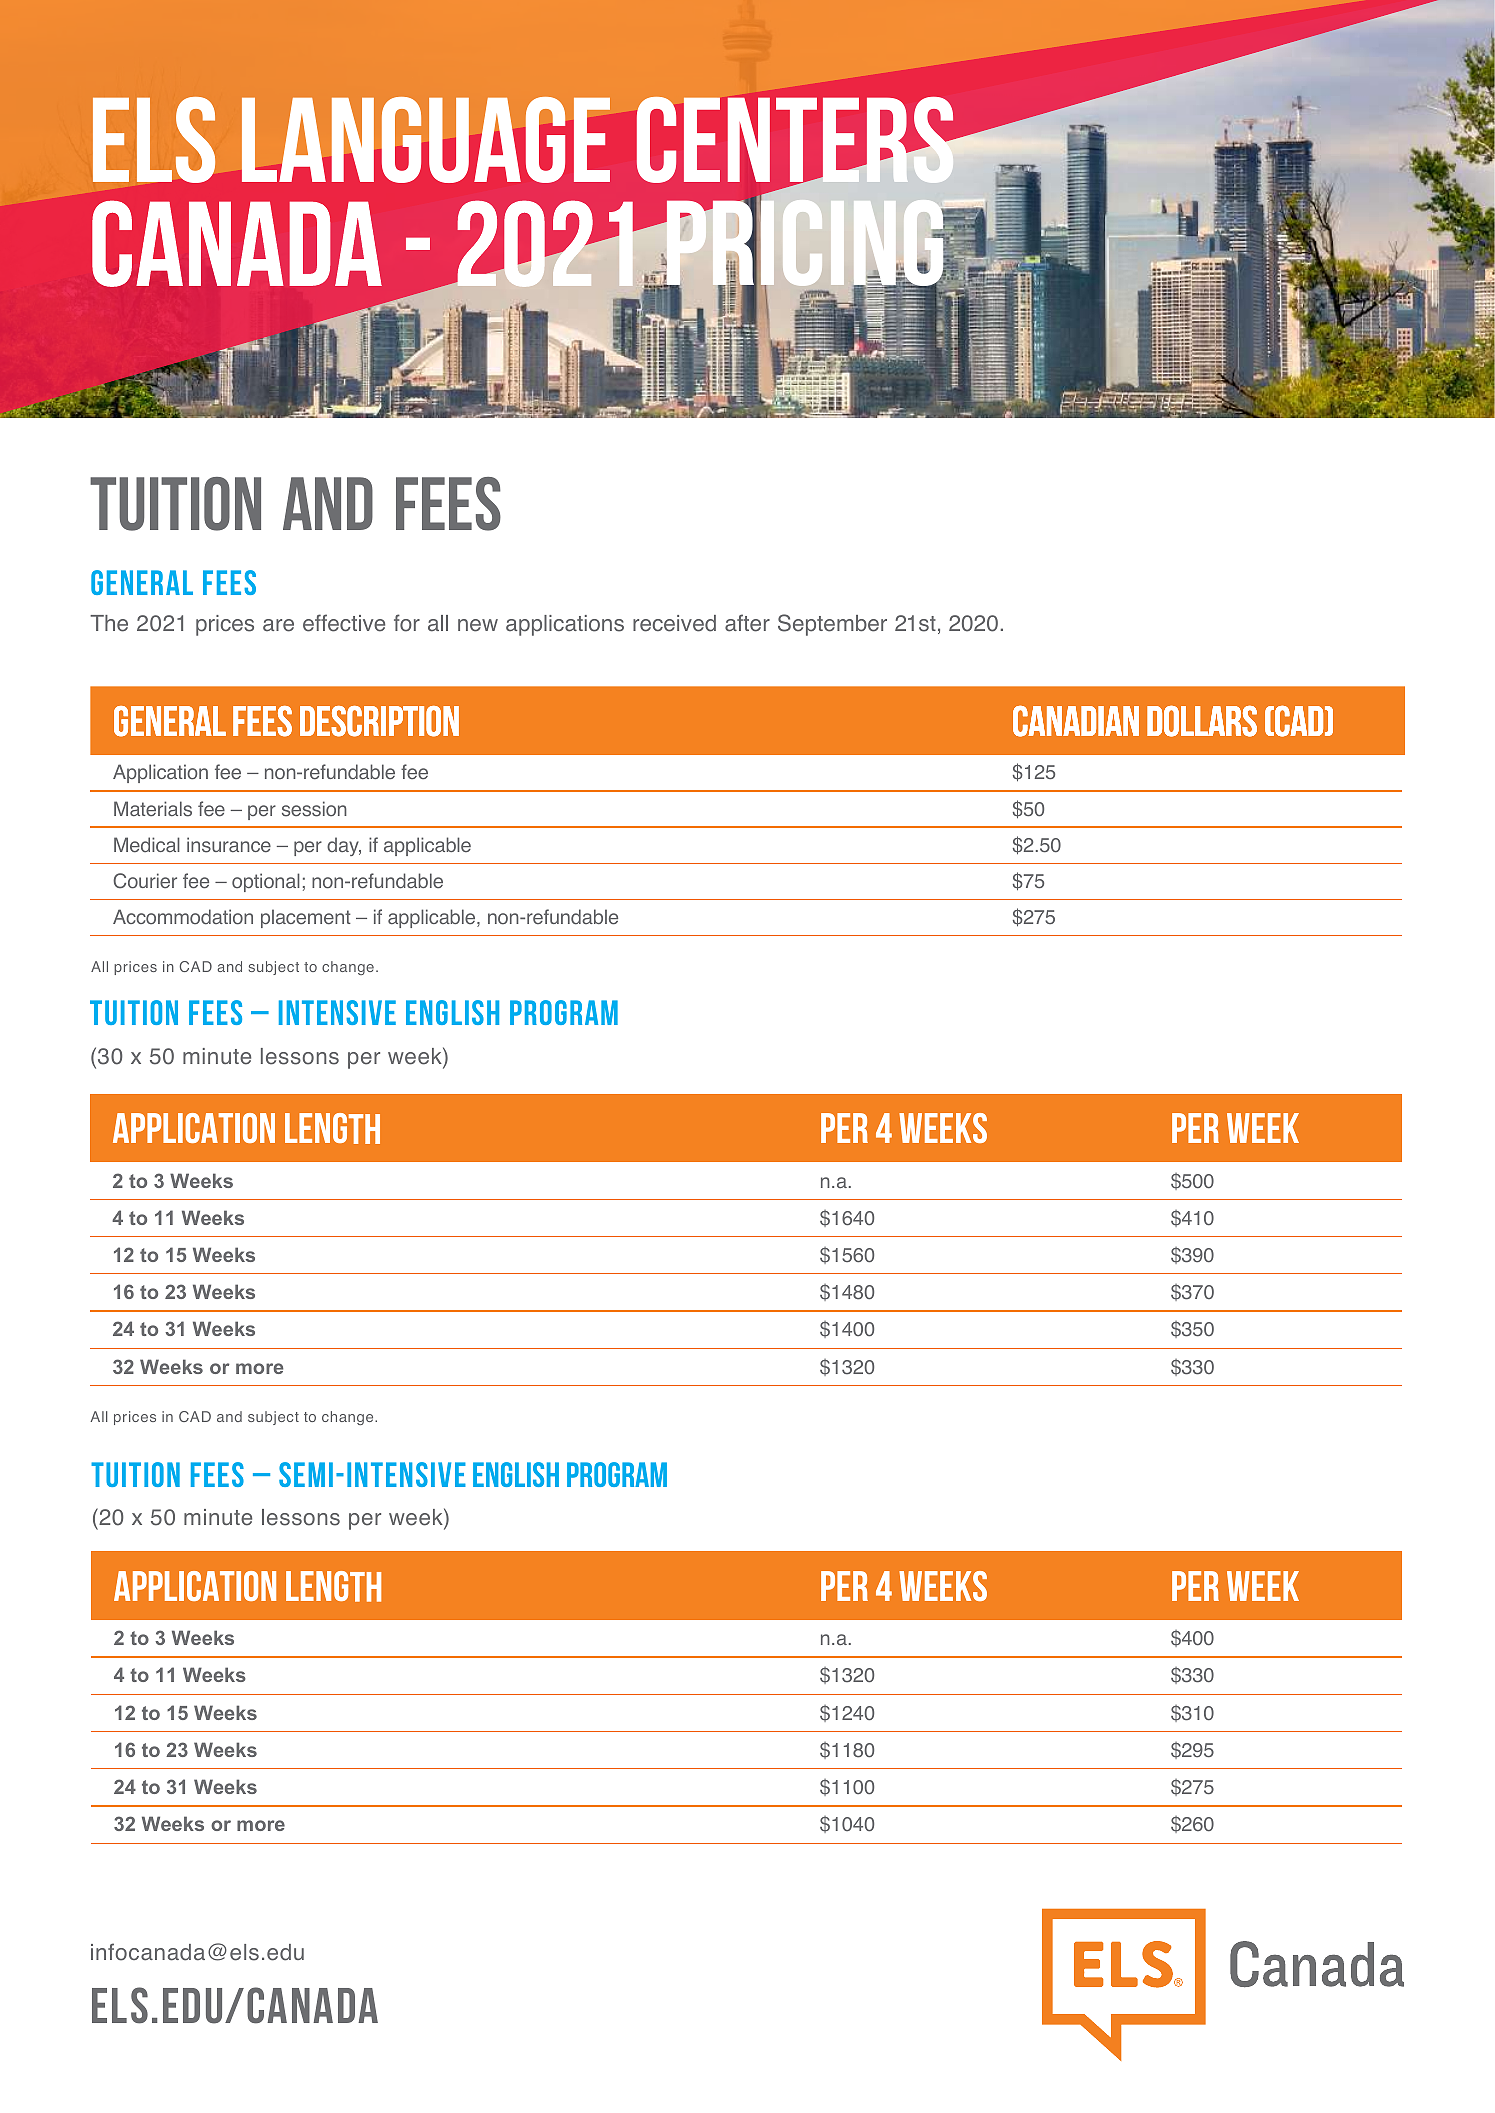  I want to click on LANGUAGE, so click(426, 140).
